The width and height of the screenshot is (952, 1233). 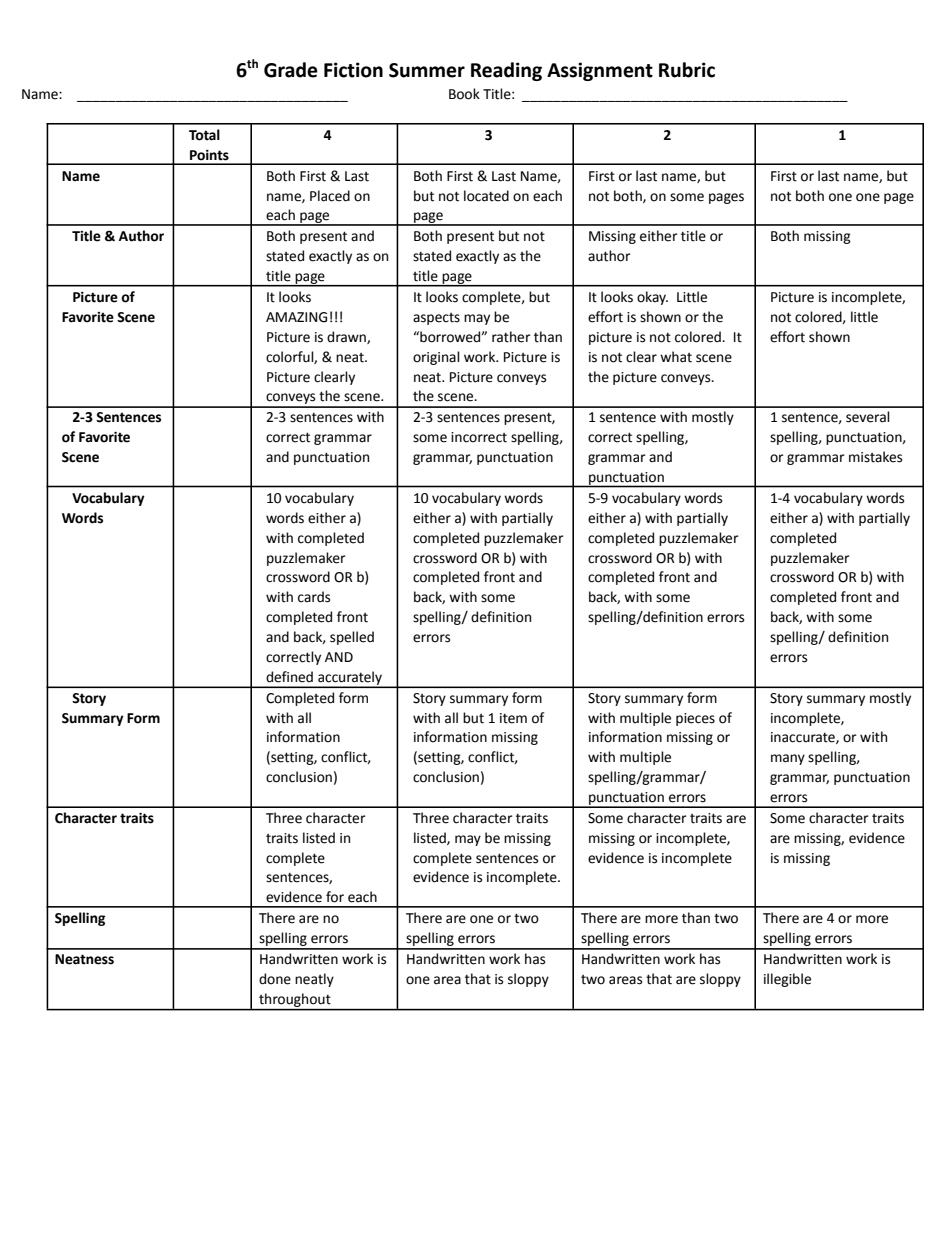 What do you see at coordinates (875, 457) in the screenshot?
I see `mistakes` at bounding box center [875, 457].
